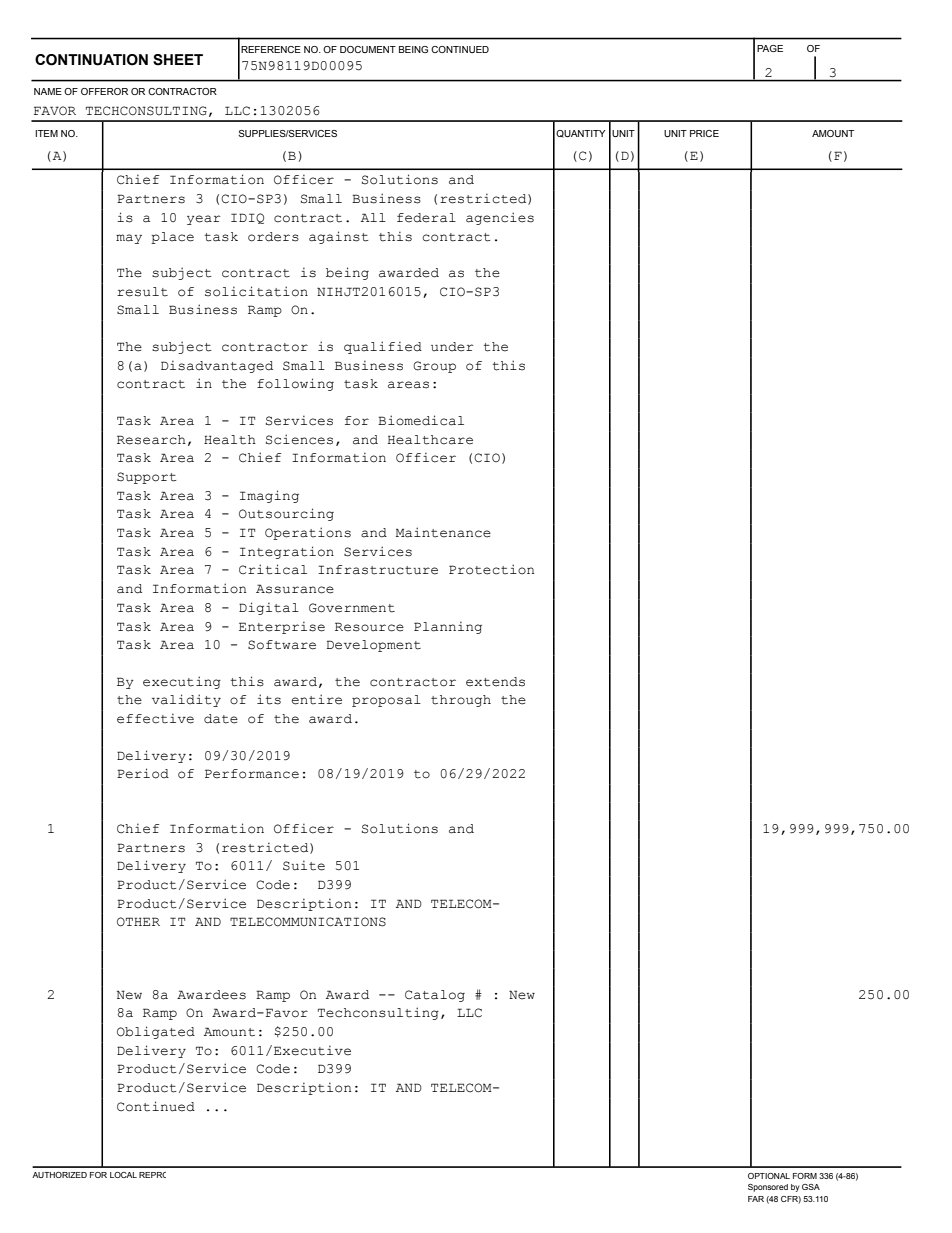 This screenshot has width=952, height=1233. Describe the element at coordinates (770, 48) in the screenshot. I see `PAGE` at that location.
